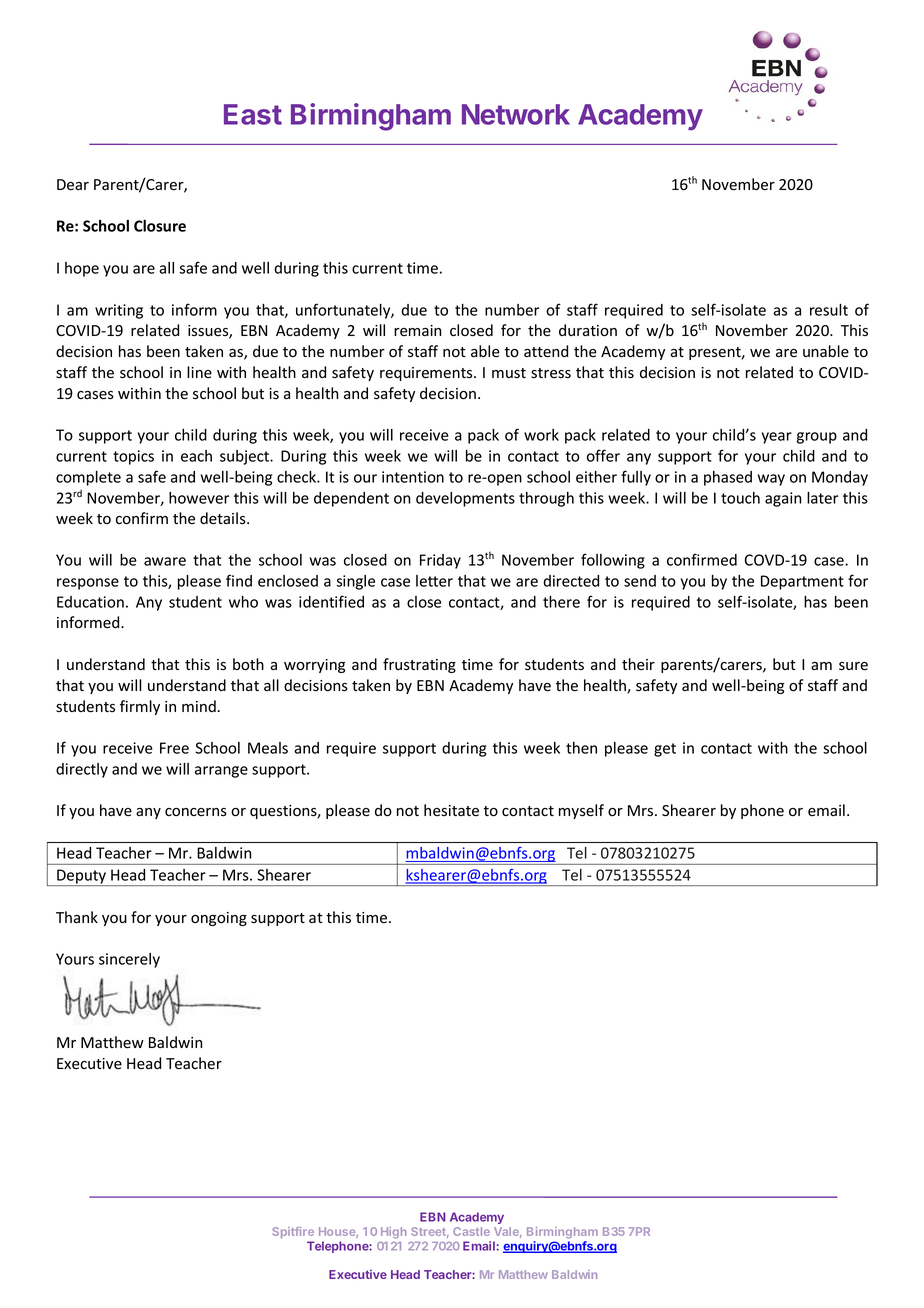 This page has height=1308, width=924. What do you see at coordinates (253, 114) in the page?
I see `East` at bounding box center [253, 114].
